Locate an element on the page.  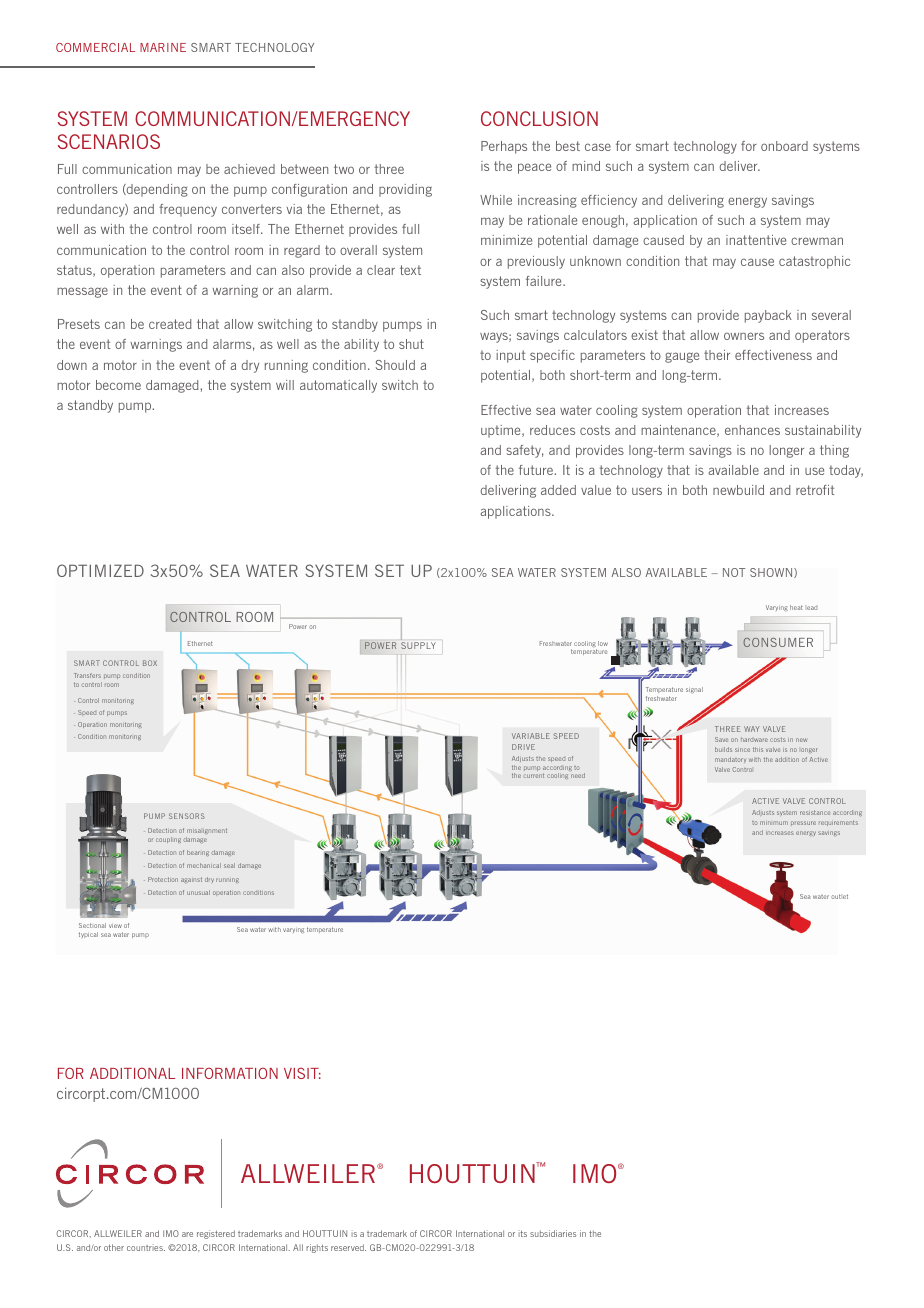
CONSUMER is located at coordinates (778, 642).
